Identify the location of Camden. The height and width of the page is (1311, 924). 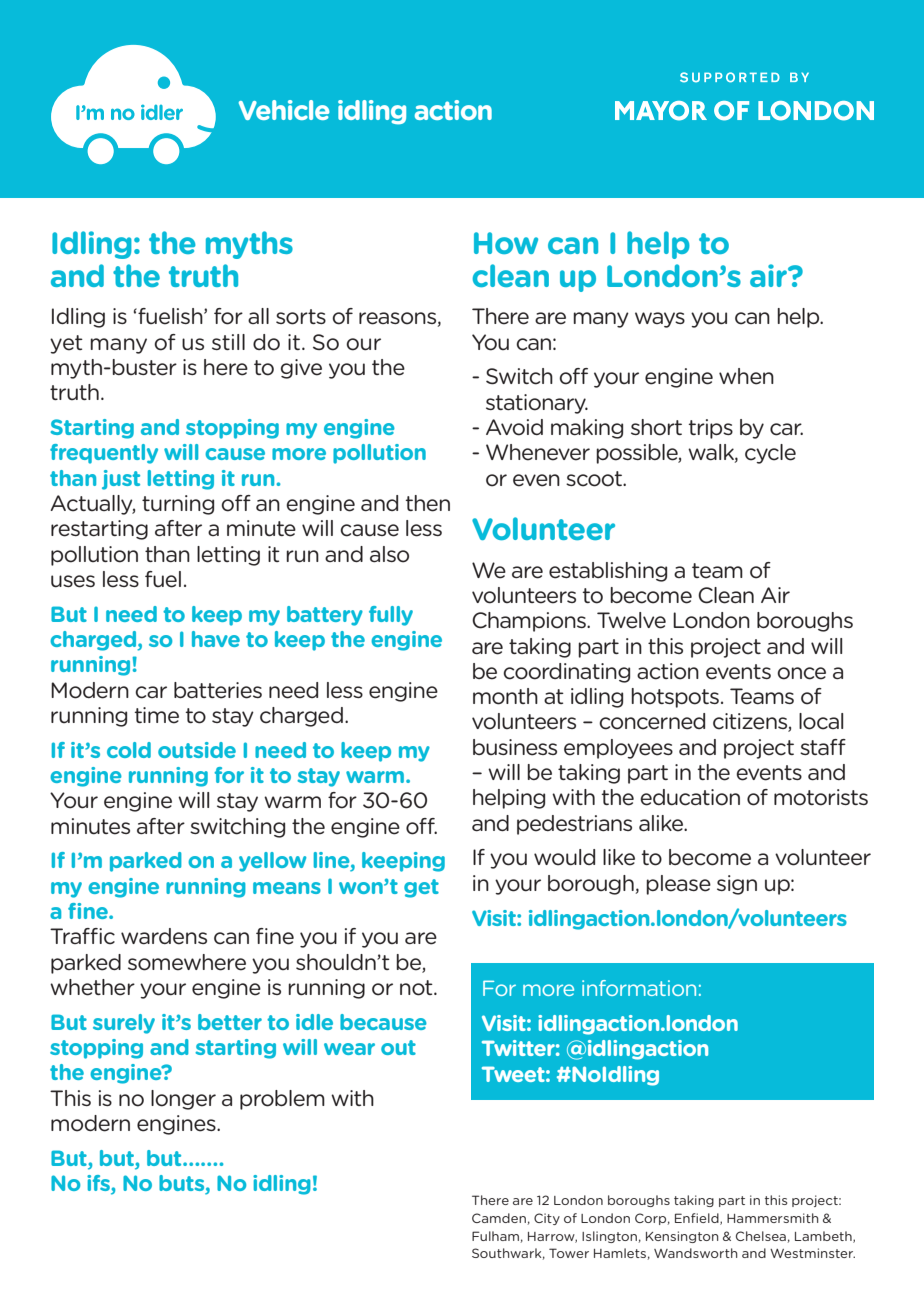
(499, 1218).
